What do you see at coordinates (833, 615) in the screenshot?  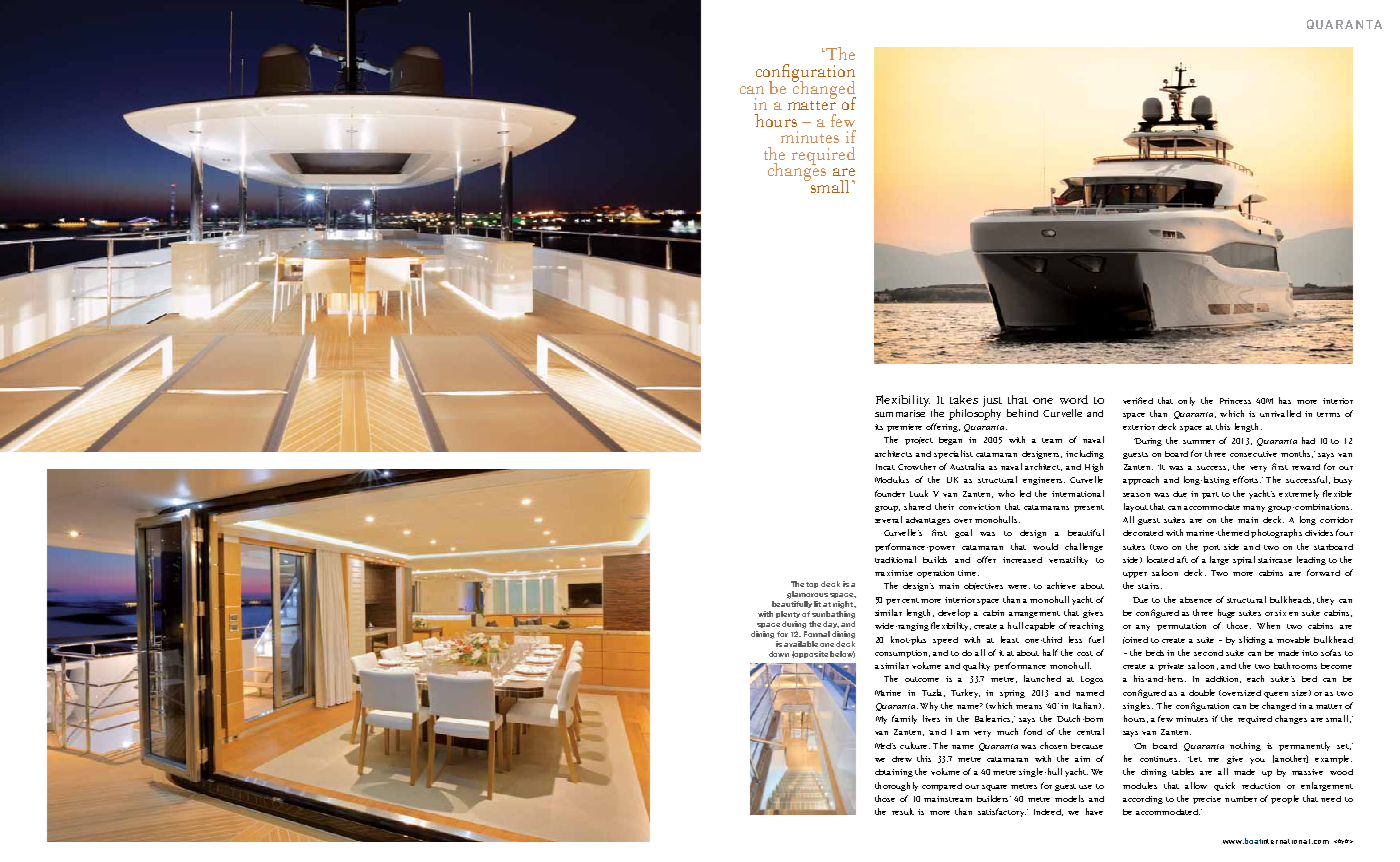 I see `sunbathing` at bounding box center [833, 615].
